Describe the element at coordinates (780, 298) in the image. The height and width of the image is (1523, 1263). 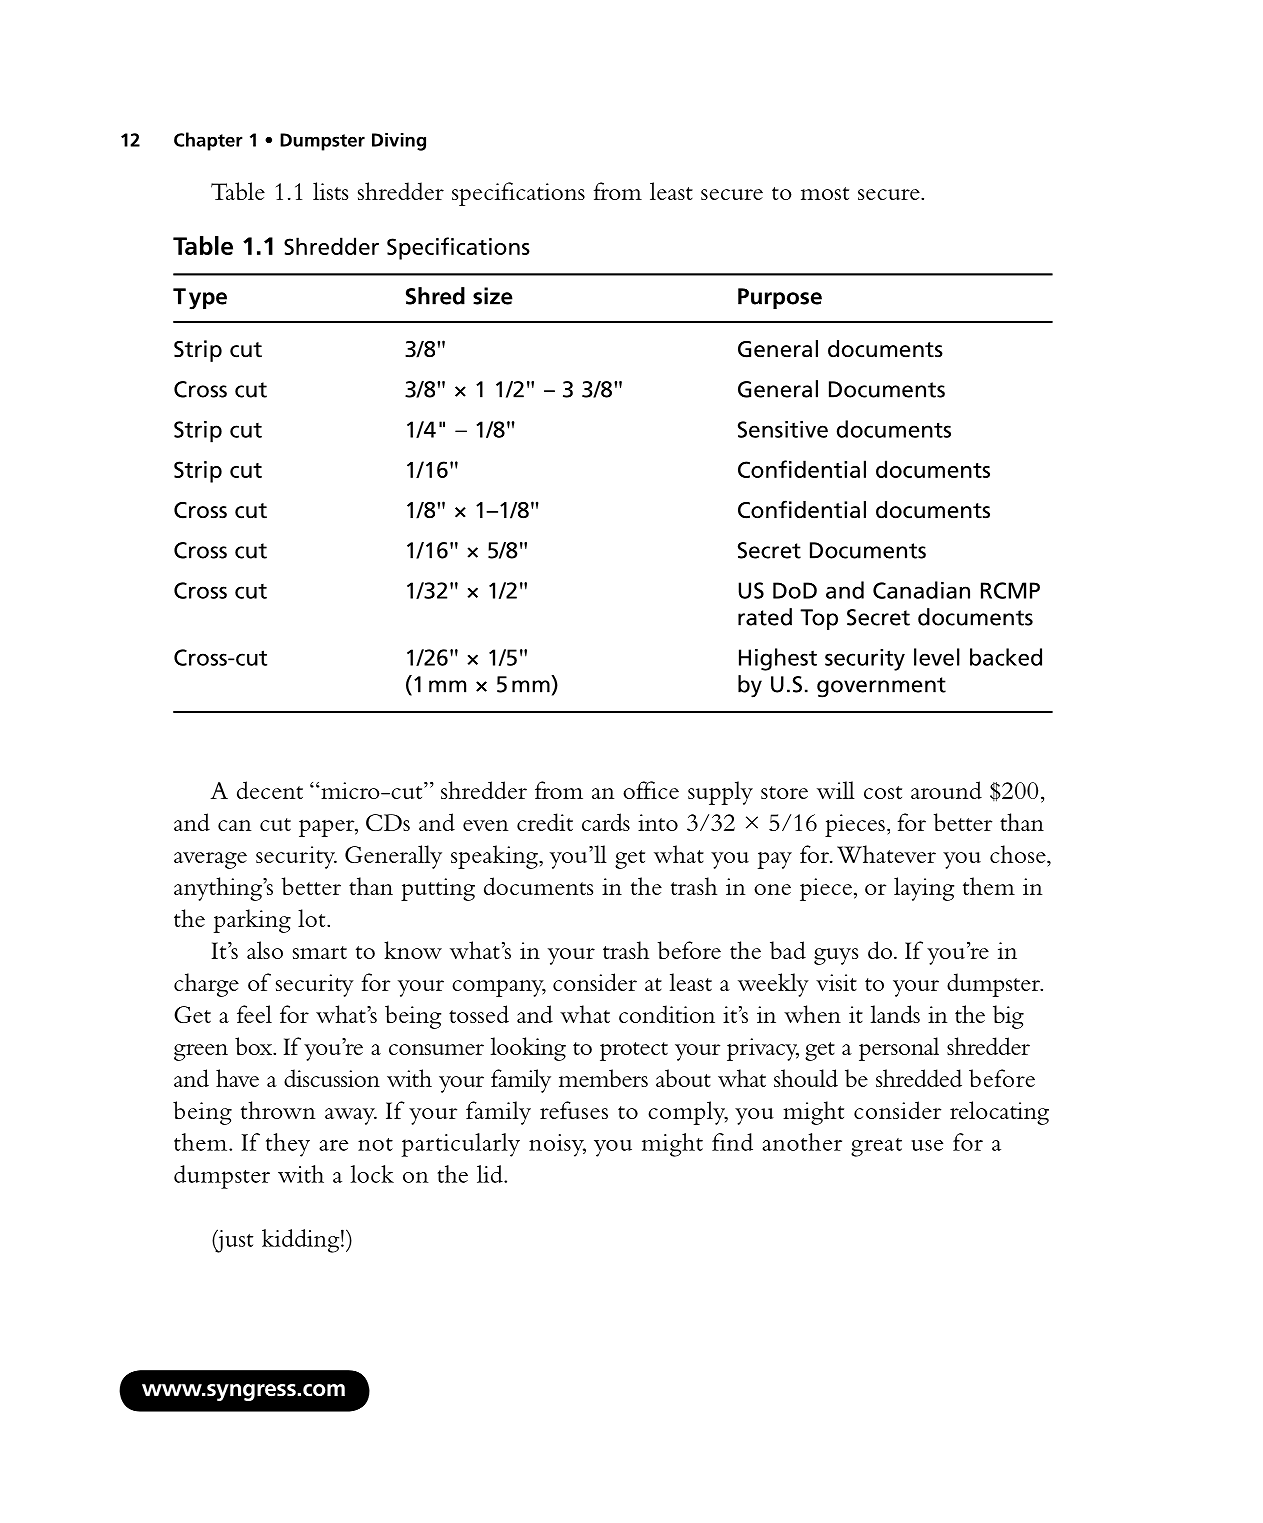
I see `Purpose` at that location.
